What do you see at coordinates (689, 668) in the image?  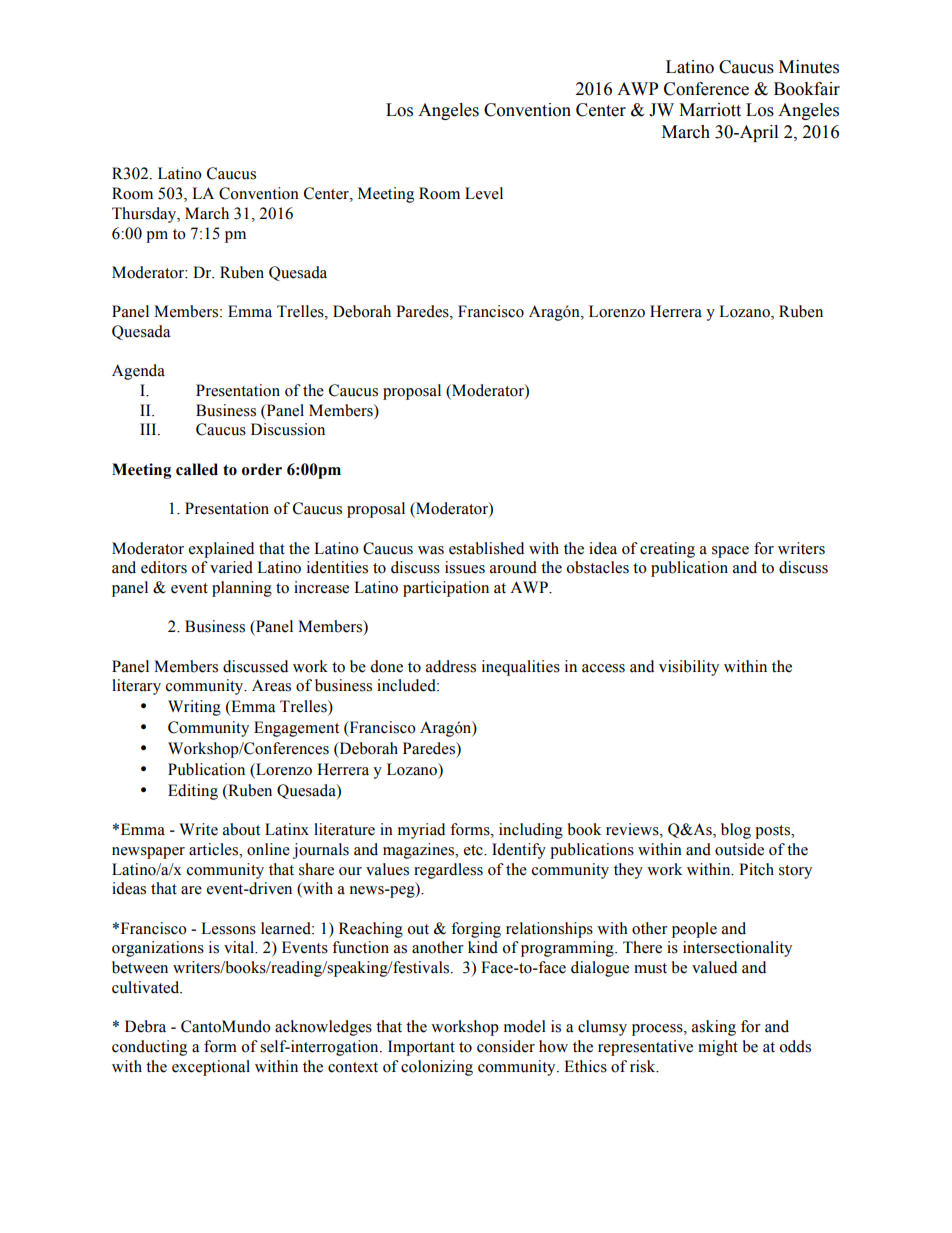 I see `visibility` at bounding box center [689, 668].
